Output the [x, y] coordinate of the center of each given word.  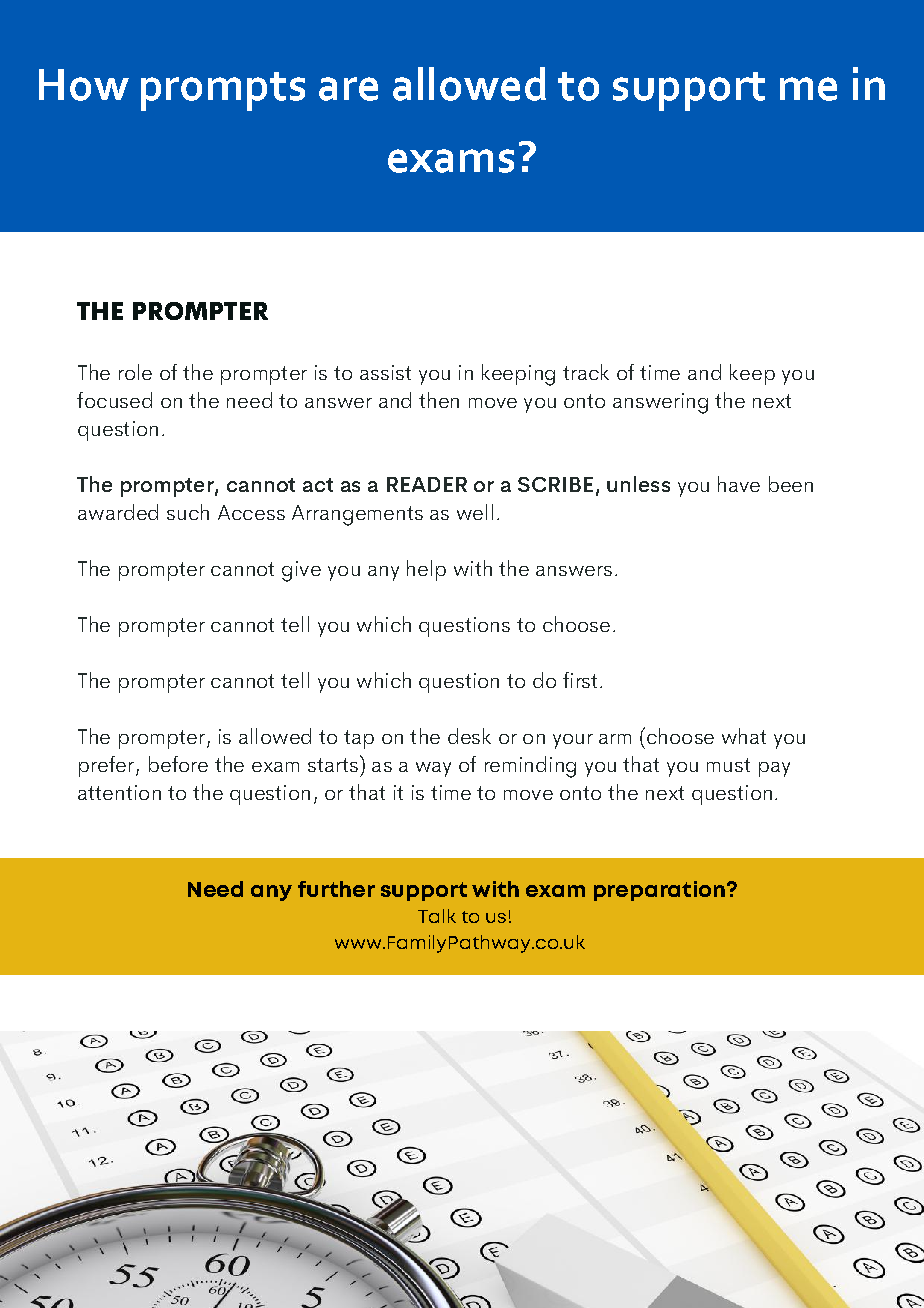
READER [427, 484]
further [336, 889]
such [188, 512]
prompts [223, 91]
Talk [437, 916]
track [586, 372]
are [348, 89]
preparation [659, 891]
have [739, 484]
